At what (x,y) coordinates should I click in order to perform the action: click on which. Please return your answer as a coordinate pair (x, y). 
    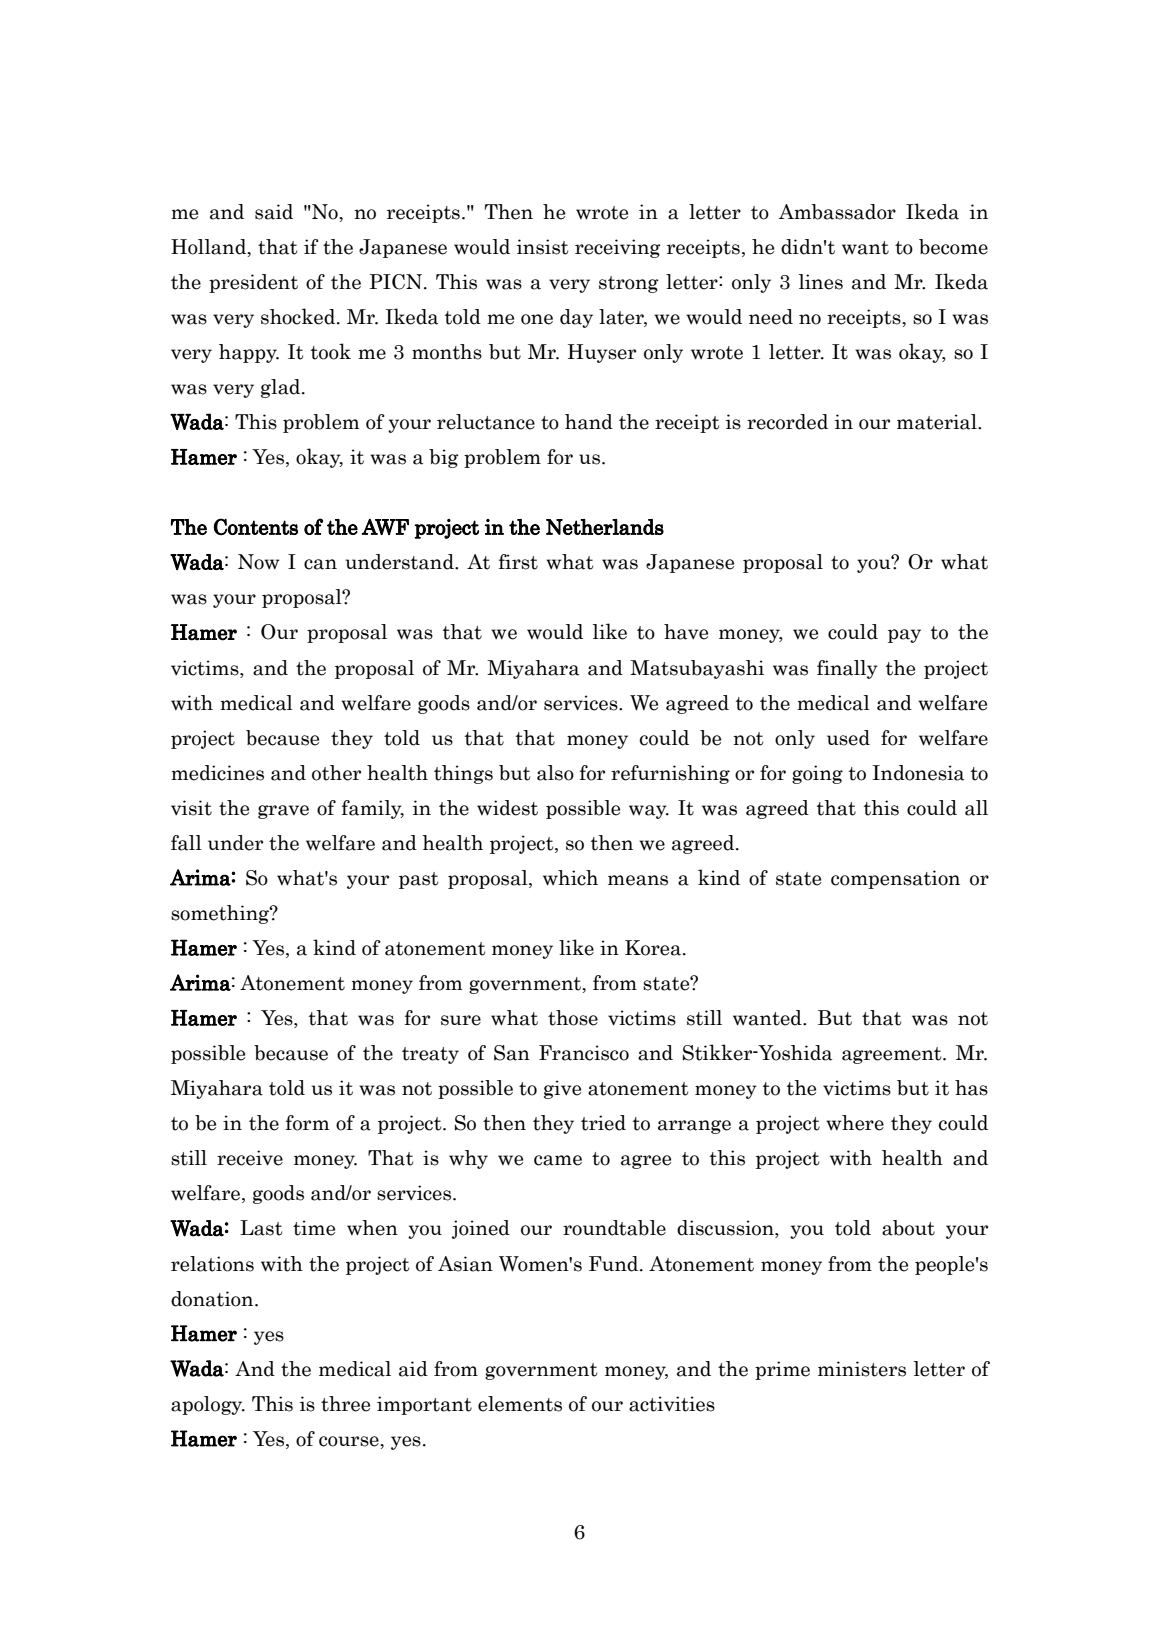
    Looking at the image, I should click on (570, 878).
